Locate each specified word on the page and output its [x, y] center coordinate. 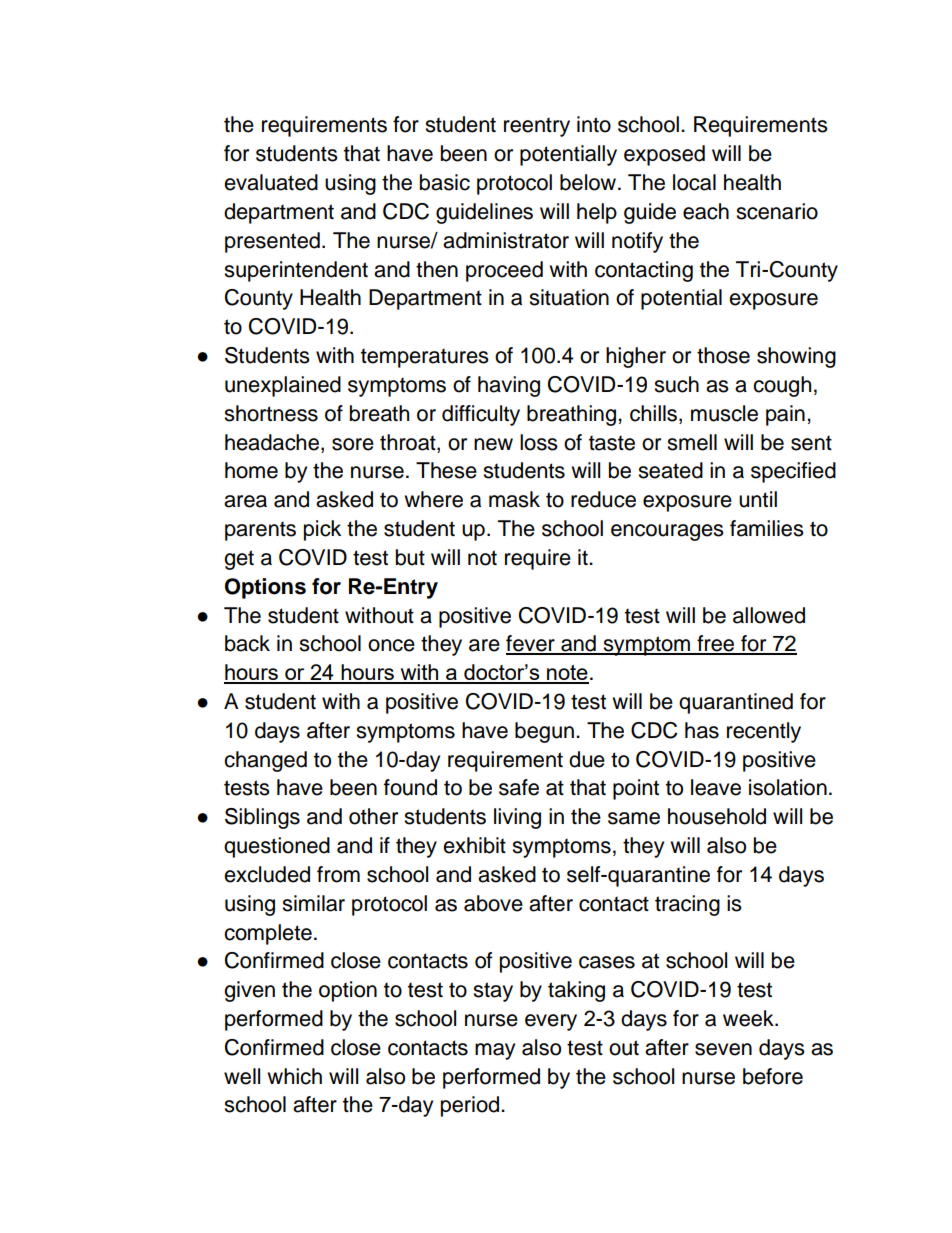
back [247, 643]
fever [531, 644]
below [588, 182]
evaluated [271, 182]
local [694, 182]
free [716, 644]
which [294, 1076]
